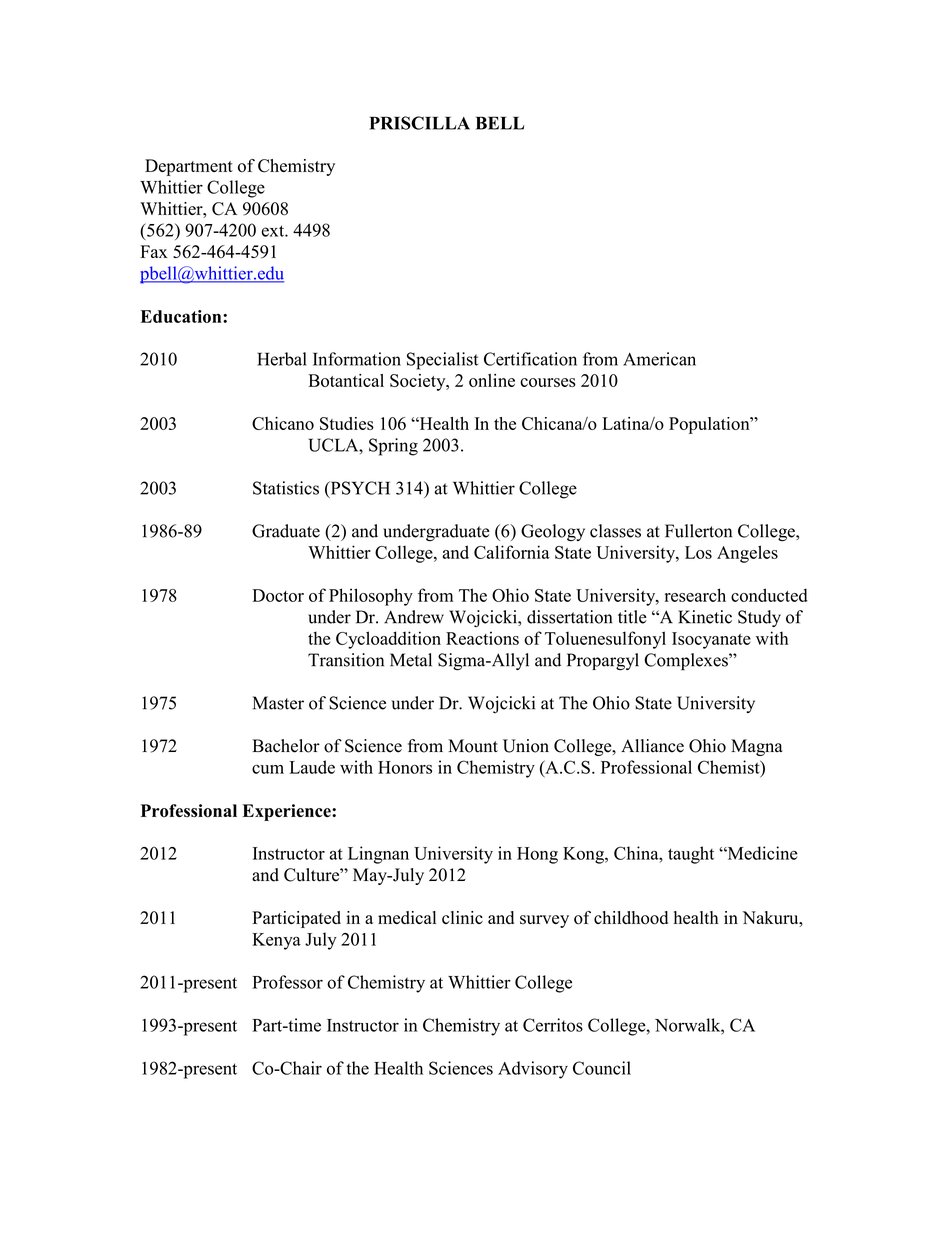 The image size is (952, 1233). I want to click on Doctor, so click(278, 595).
